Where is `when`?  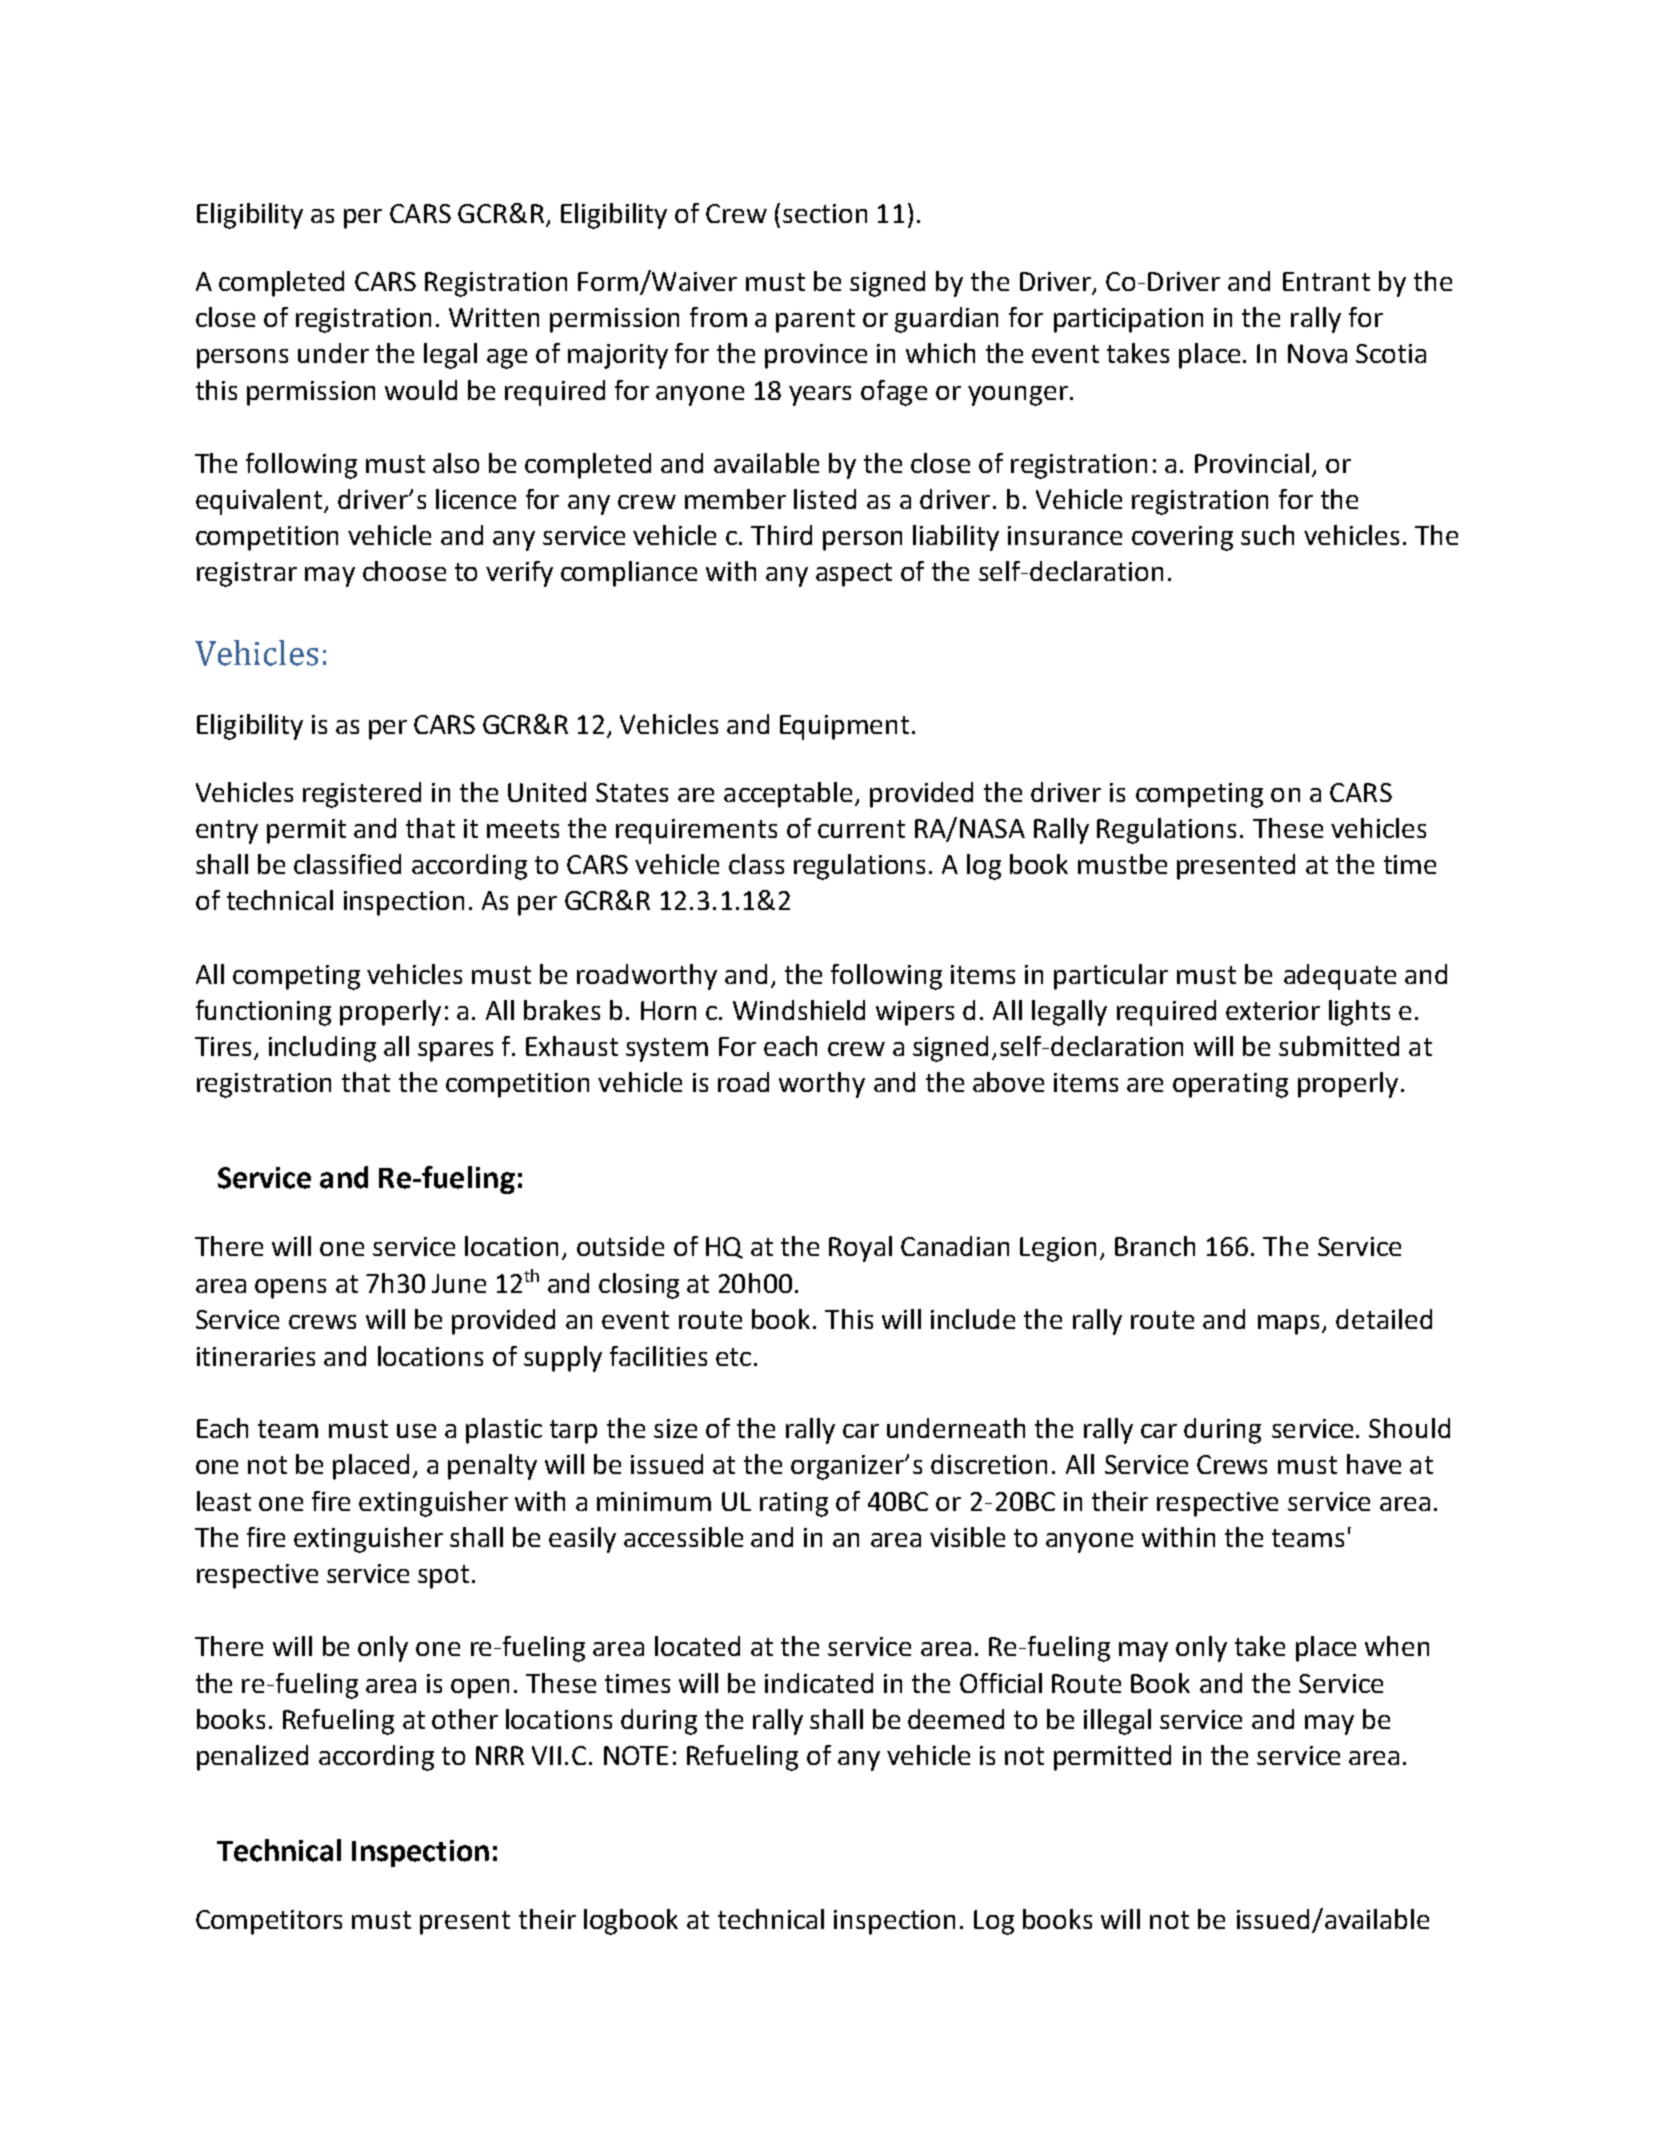 when is located at coordinates (1397, 1646).
